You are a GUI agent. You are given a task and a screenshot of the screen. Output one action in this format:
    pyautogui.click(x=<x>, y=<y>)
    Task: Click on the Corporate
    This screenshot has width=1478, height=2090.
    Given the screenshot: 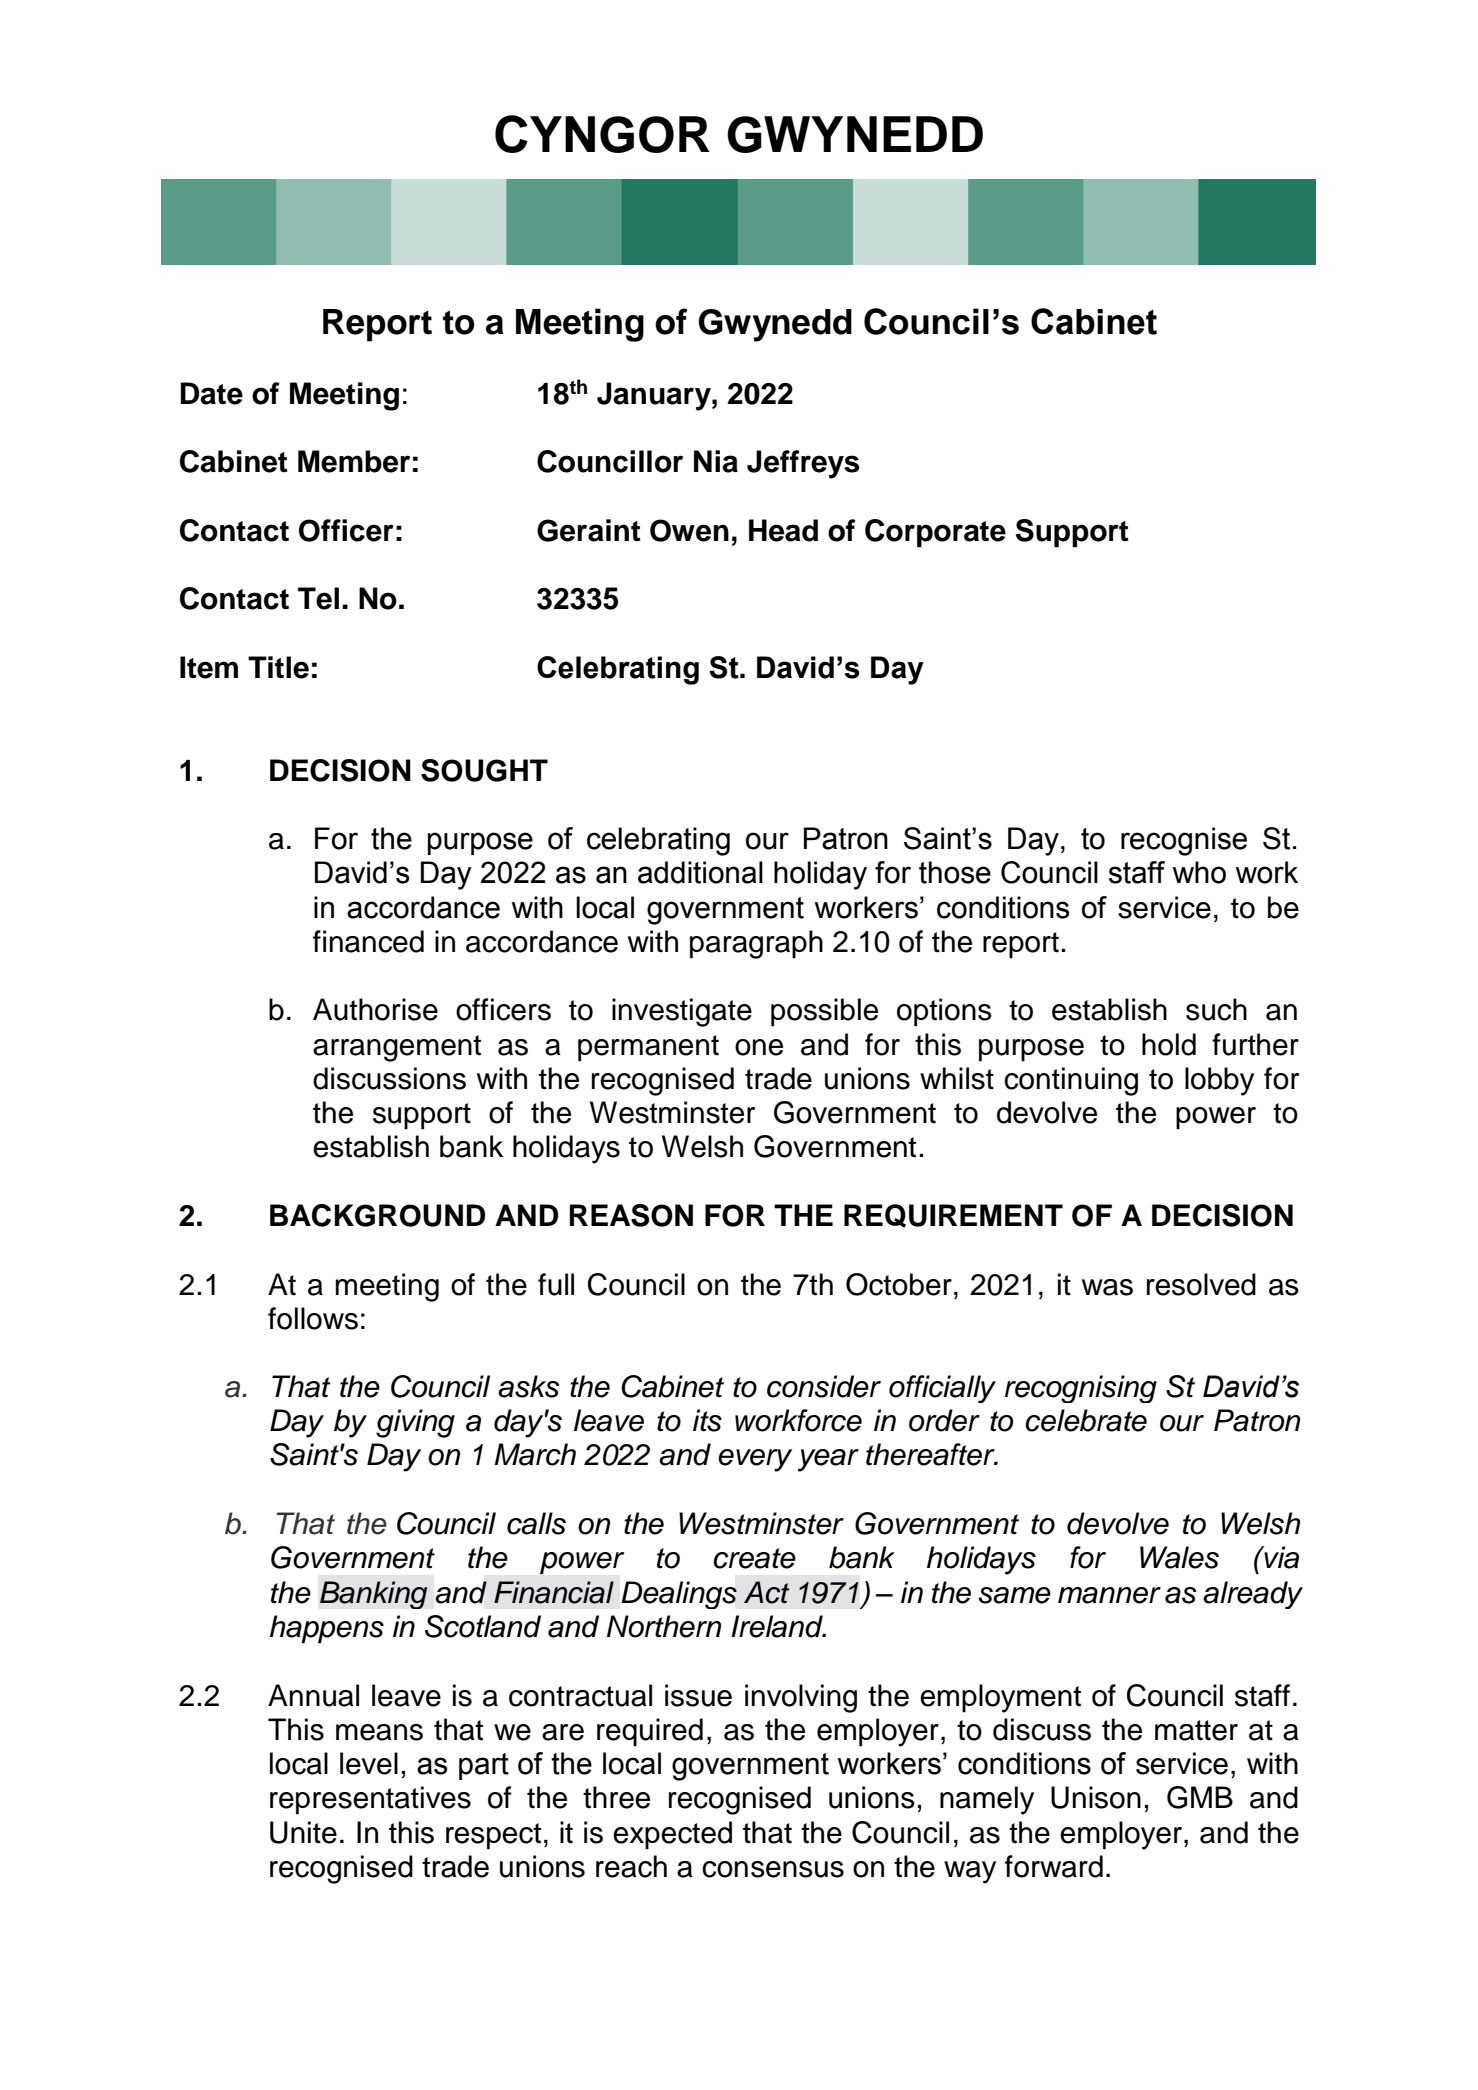 What is the action you would take?
    pyautogui.click(x=935, y=533)
